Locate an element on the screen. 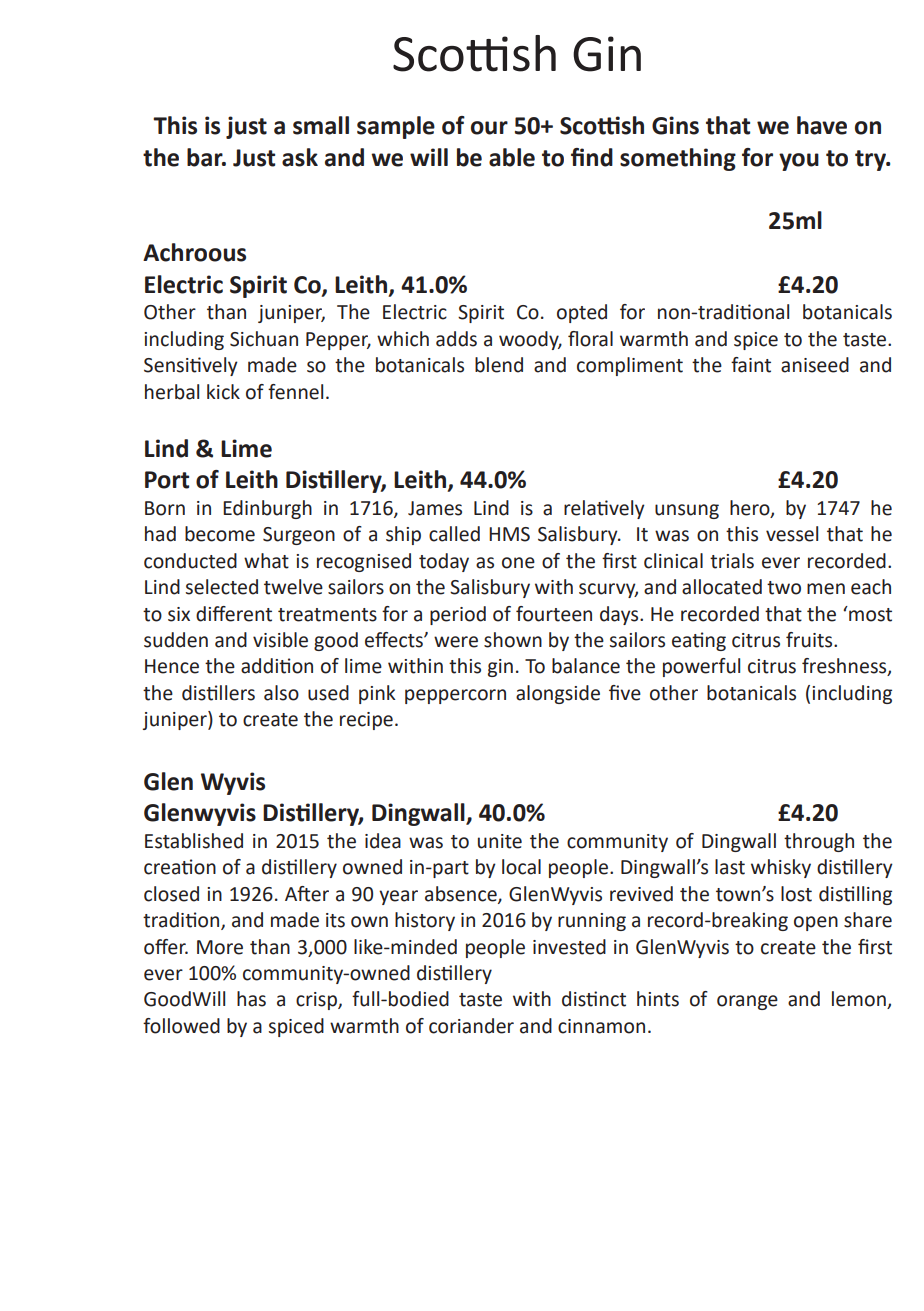 The width and height of the screenshot is (924, 1311). selected is located at coordinates (222, 587).
